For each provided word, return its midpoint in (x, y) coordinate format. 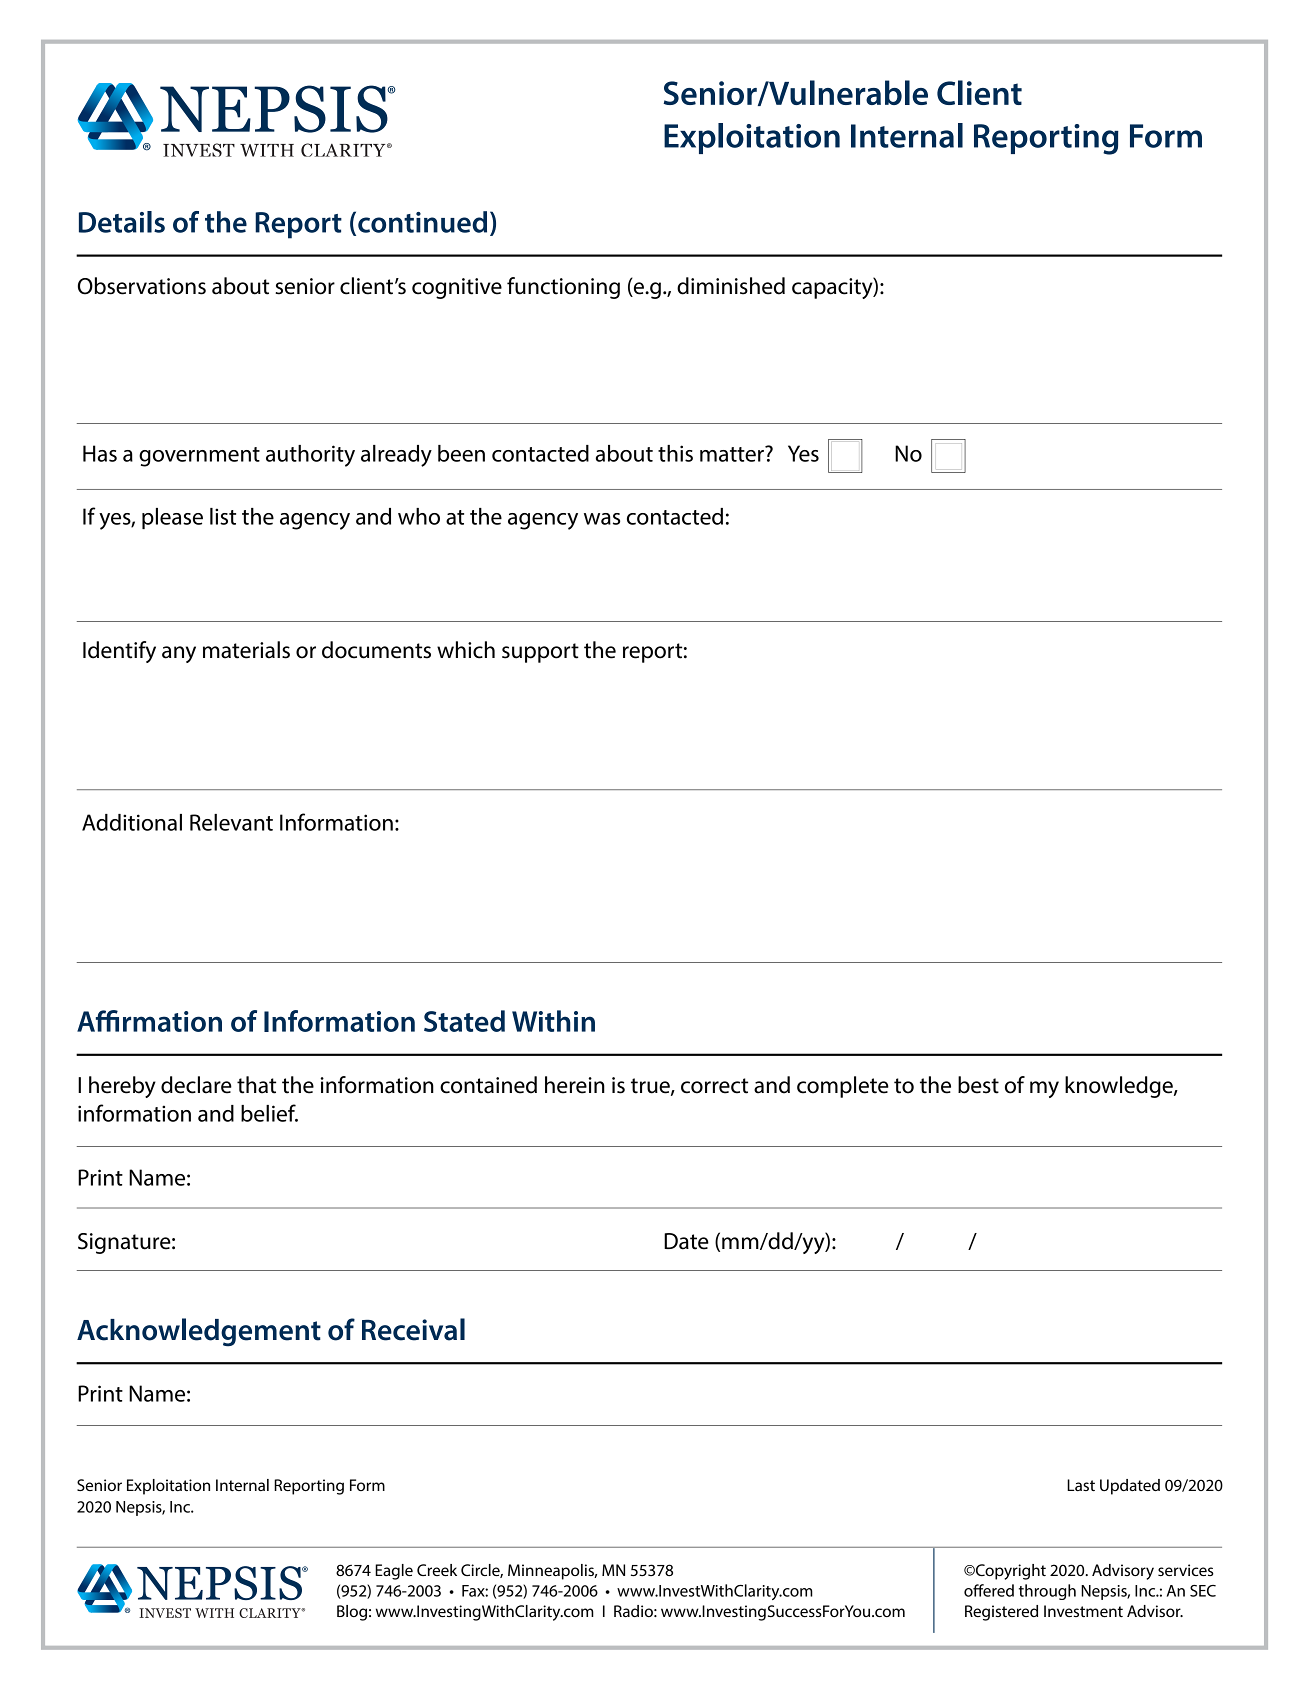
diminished (731, 286)
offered (989, 1590)
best (978, 1085)
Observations (142, 286)
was (602, 519)
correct (714, 1086)
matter (733, 454)
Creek (437, 1570)
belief (269, 1113)
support (540, 653)
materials (246, 650)
